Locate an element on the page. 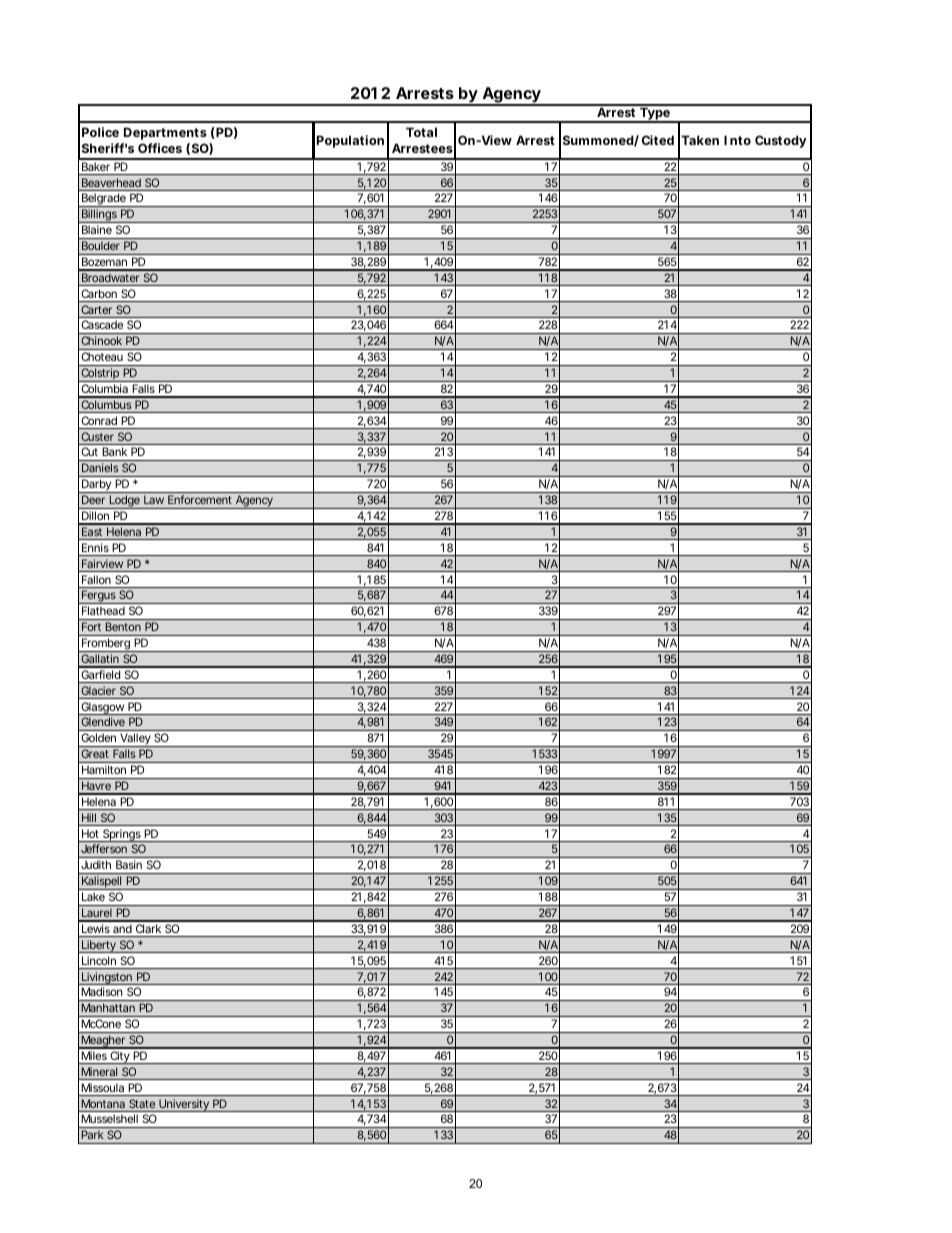 This document has height=1233, width=952. Police is located at coordinates (100, 132).
